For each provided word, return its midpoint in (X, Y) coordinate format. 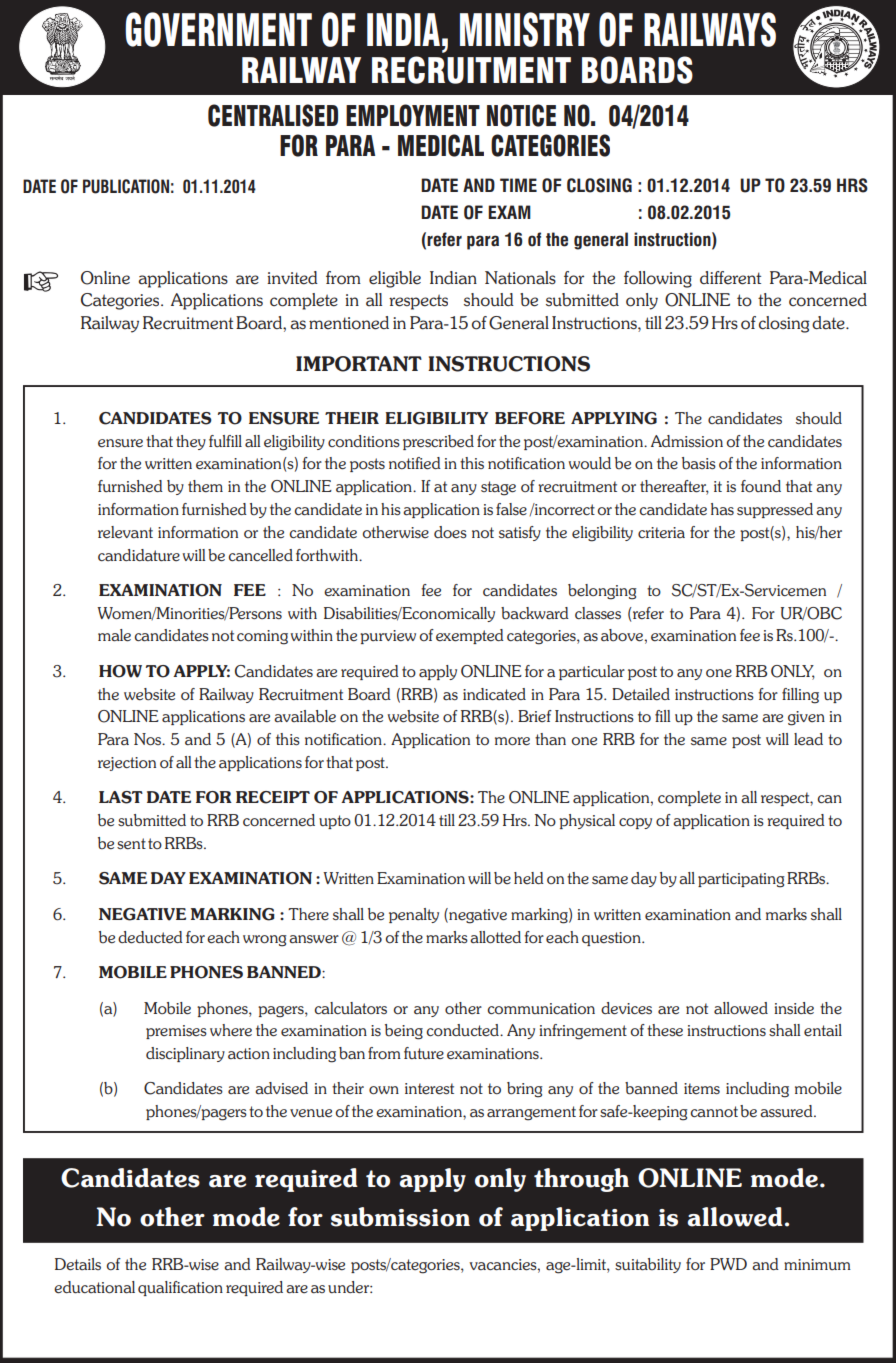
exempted (470, 636)
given (806, 718)
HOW (120, 671)
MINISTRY (525, 29)
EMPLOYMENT (413, 115)
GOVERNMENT (218, 29)
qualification (180, 1288)
